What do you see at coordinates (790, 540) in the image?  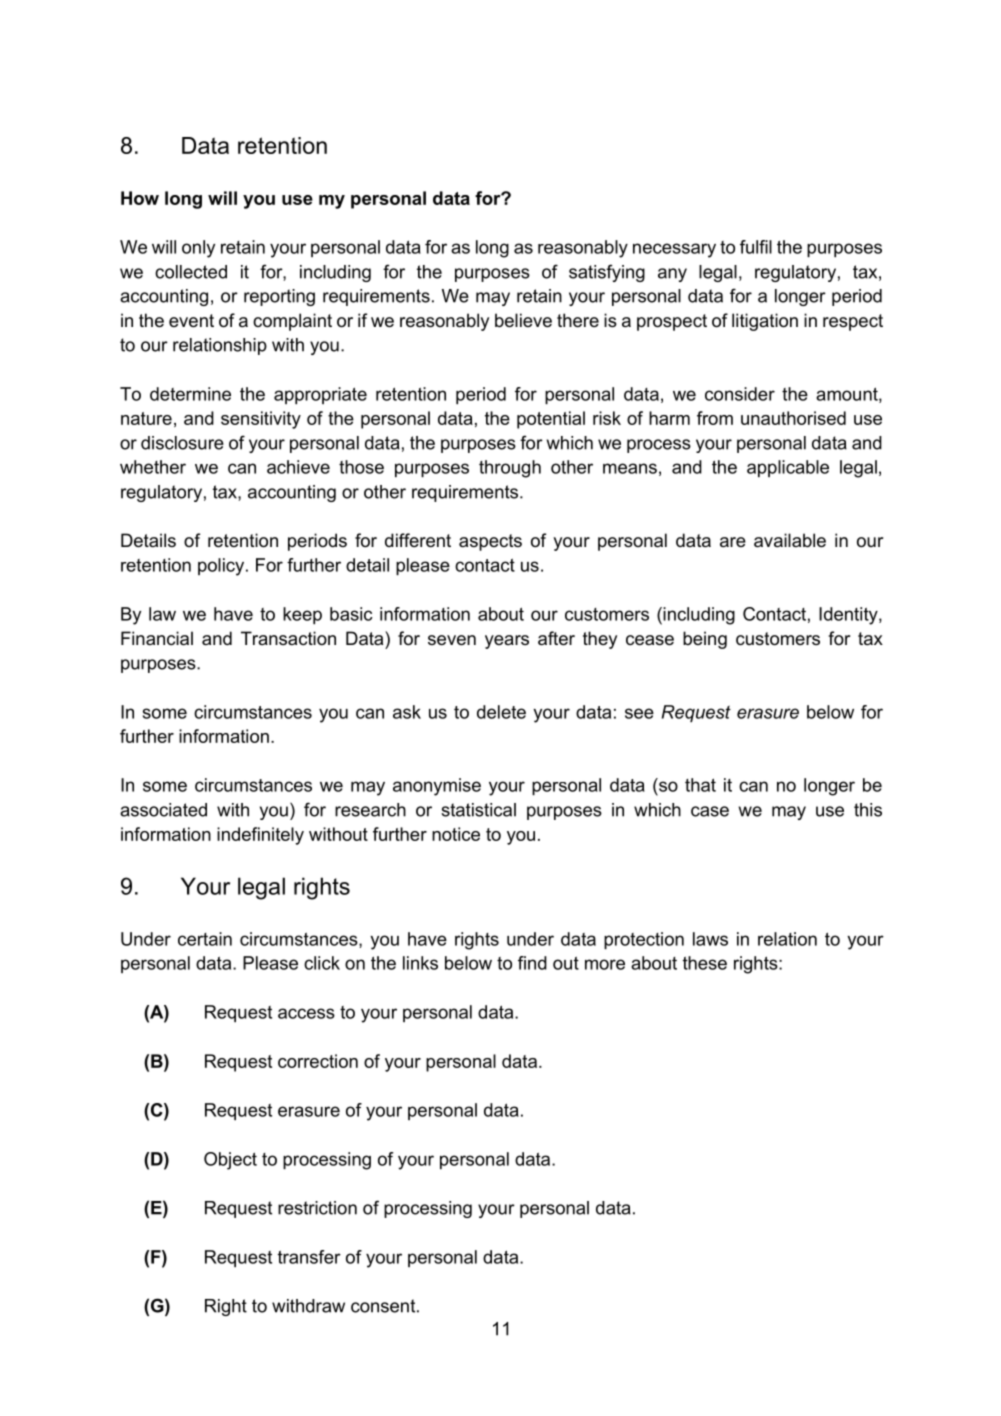 I see `available` at bounding box center [790, 540].
